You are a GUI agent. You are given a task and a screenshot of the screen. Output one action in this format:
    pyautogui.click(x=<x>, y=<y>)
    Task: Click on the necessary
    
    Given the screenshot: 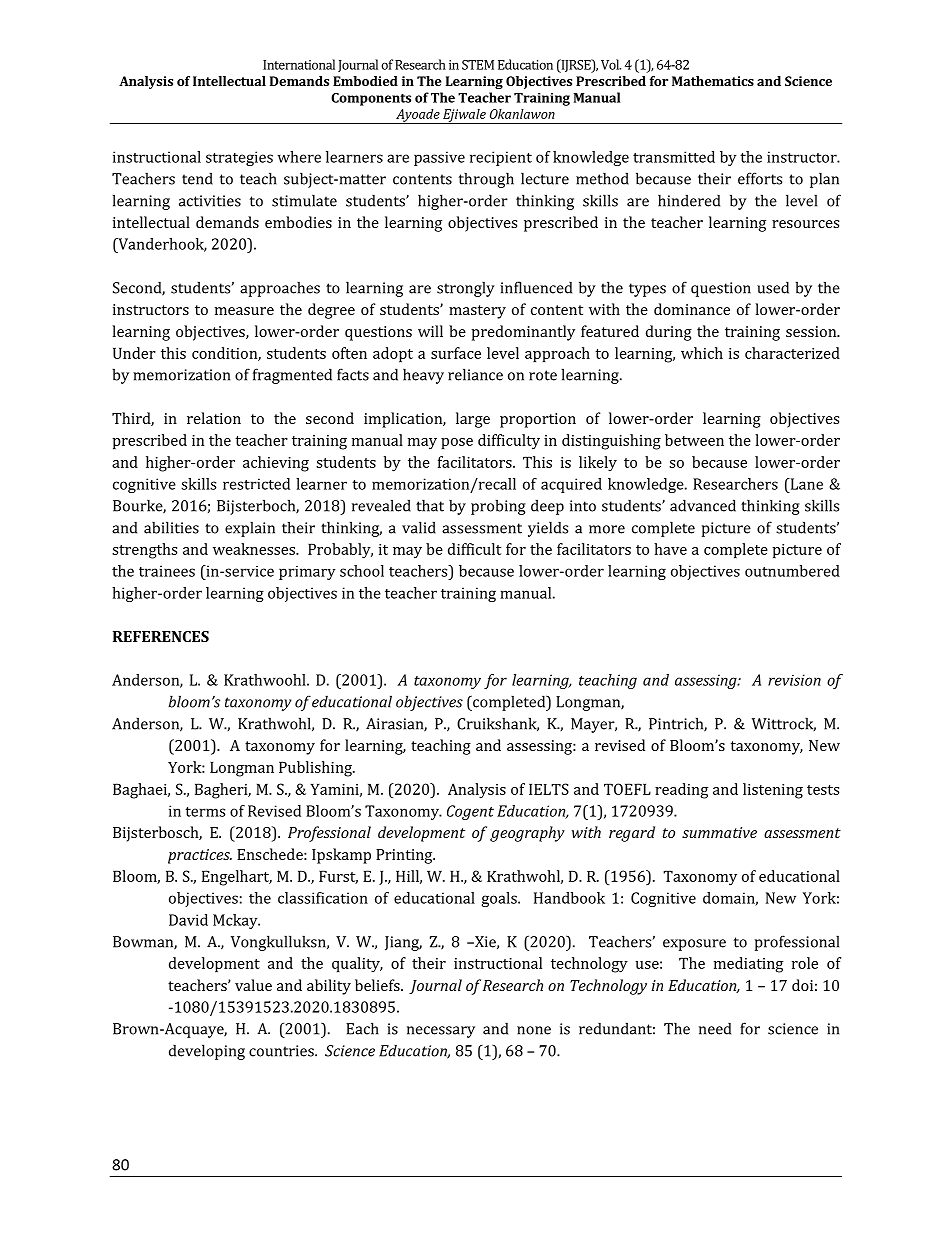 What is the action you would take?
    pyautogui.click(x=441, y=1032)
